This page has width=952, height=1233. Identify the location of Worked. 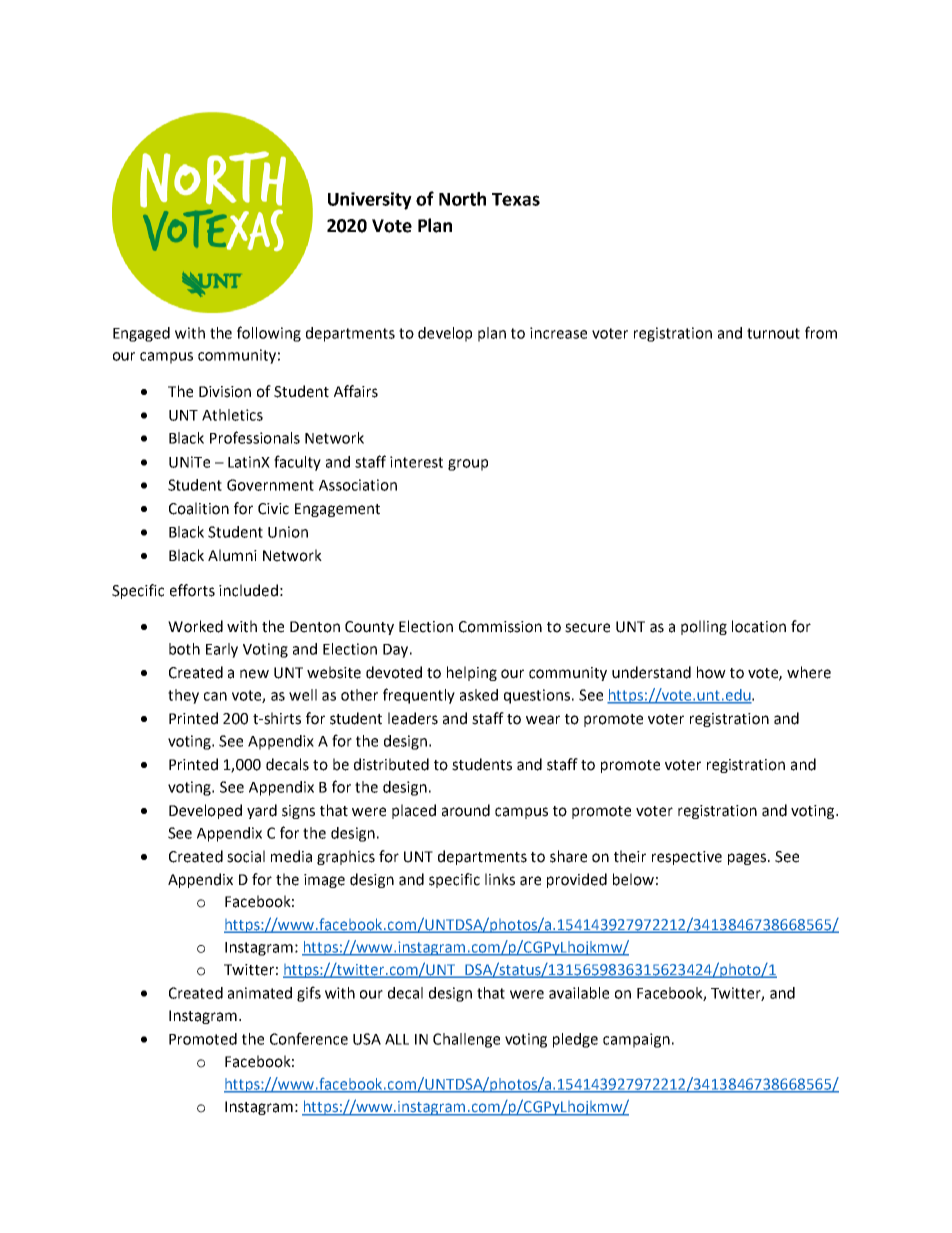
(195, 626).
